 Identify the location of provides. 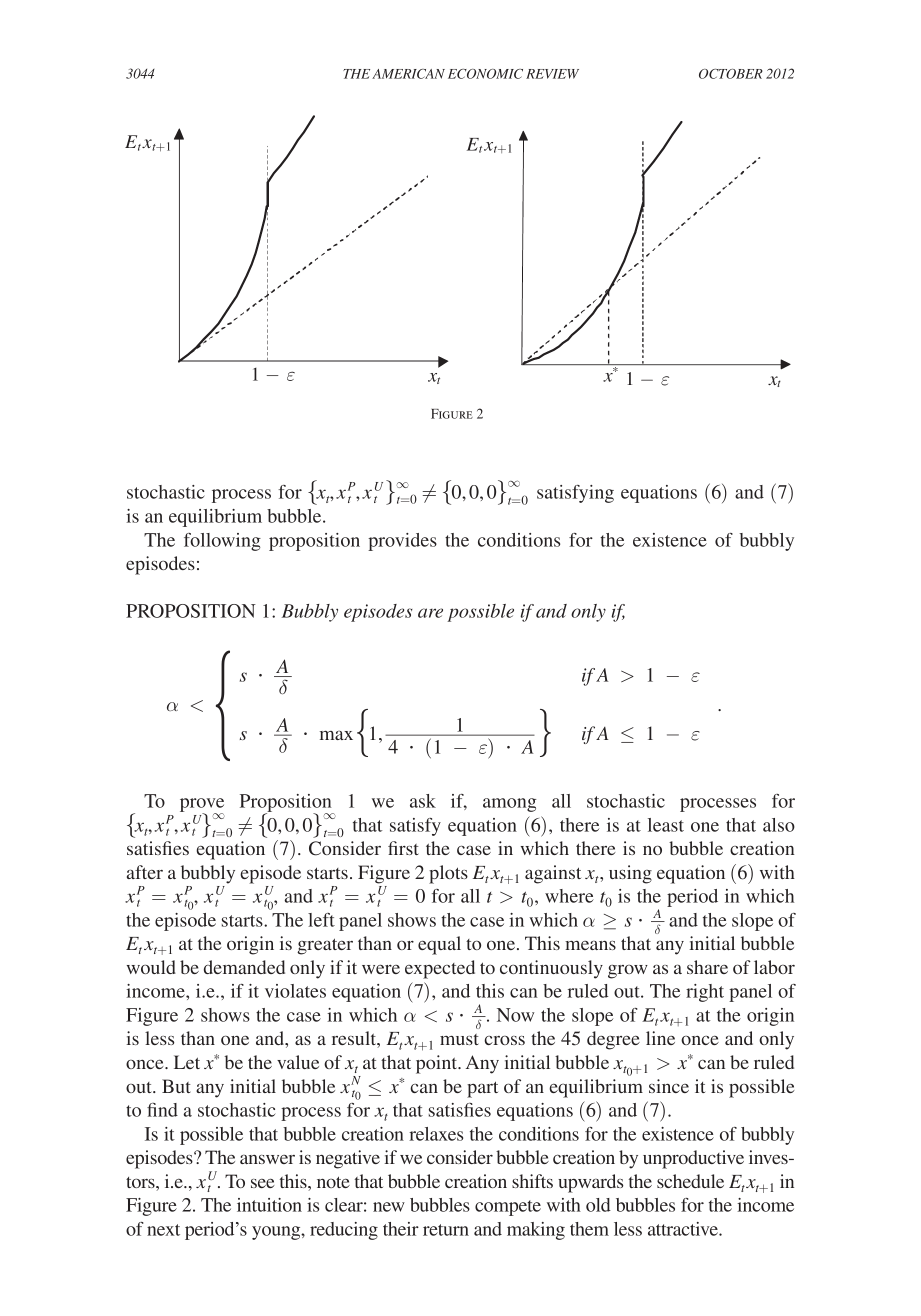
(402, 542).
